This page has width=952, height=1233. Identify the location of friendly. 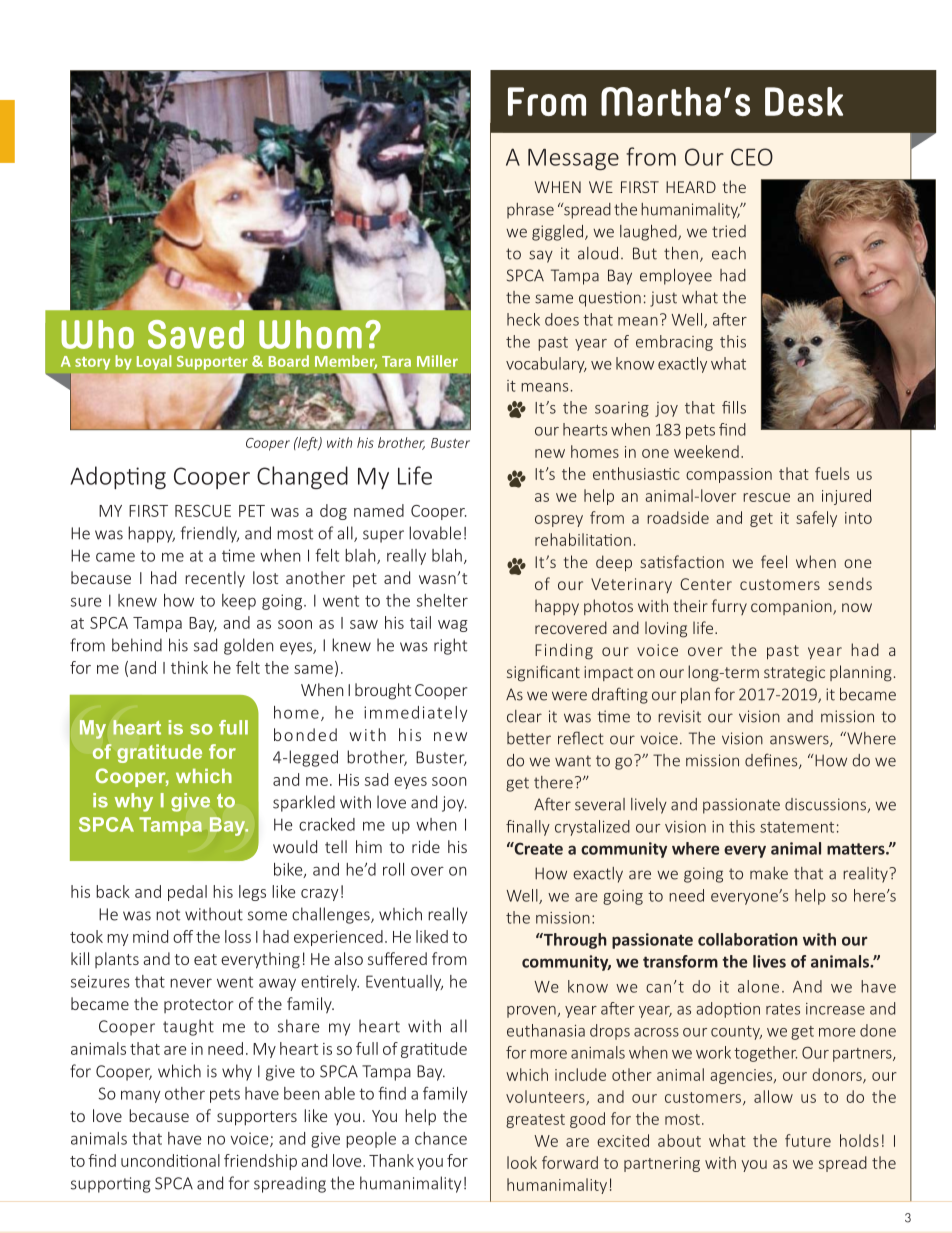
(210, 534).
